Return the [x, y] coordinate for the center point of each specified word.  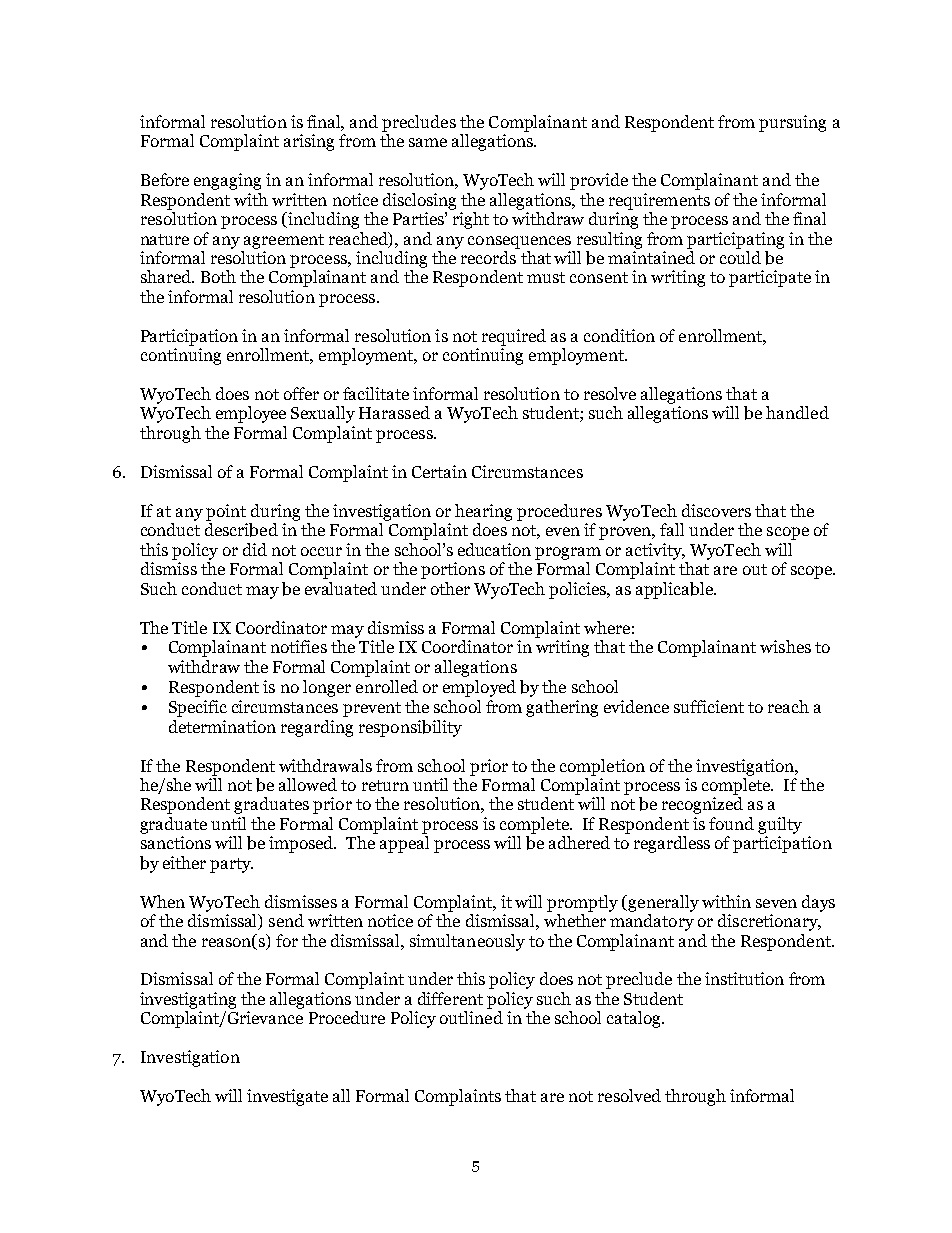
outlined [471, 1017]
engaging [227, 181]
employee [251, 414]
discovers [716, 510]
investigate [287, 1097]
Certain [439, 471]
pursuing [792, 123]
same [428, 142]
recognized [702, 805]
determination [222, 726]
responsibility [410, 728]
